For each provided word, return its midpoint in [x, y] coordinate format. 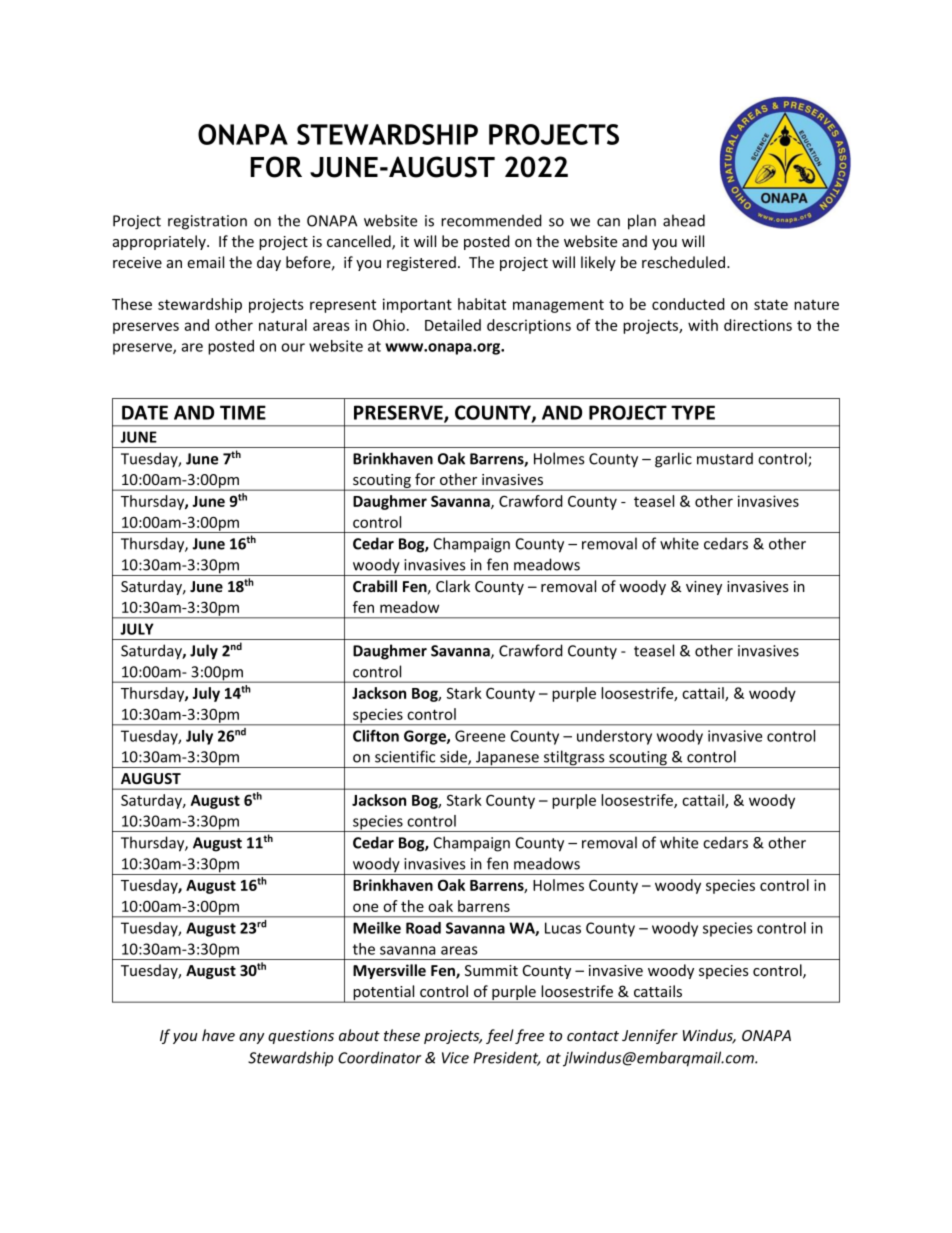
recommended [491, 220]
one [365, 907]
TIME [243, 412]
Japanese [507, 759]
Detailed [453, 325]
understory [614, 737]
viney [704, 588]
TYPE [693, 412]
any [251, 1038]
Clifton [376, 736]
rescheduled [685, 262]
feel [500, 1036]
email [205, 262]
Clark [453, 586]
